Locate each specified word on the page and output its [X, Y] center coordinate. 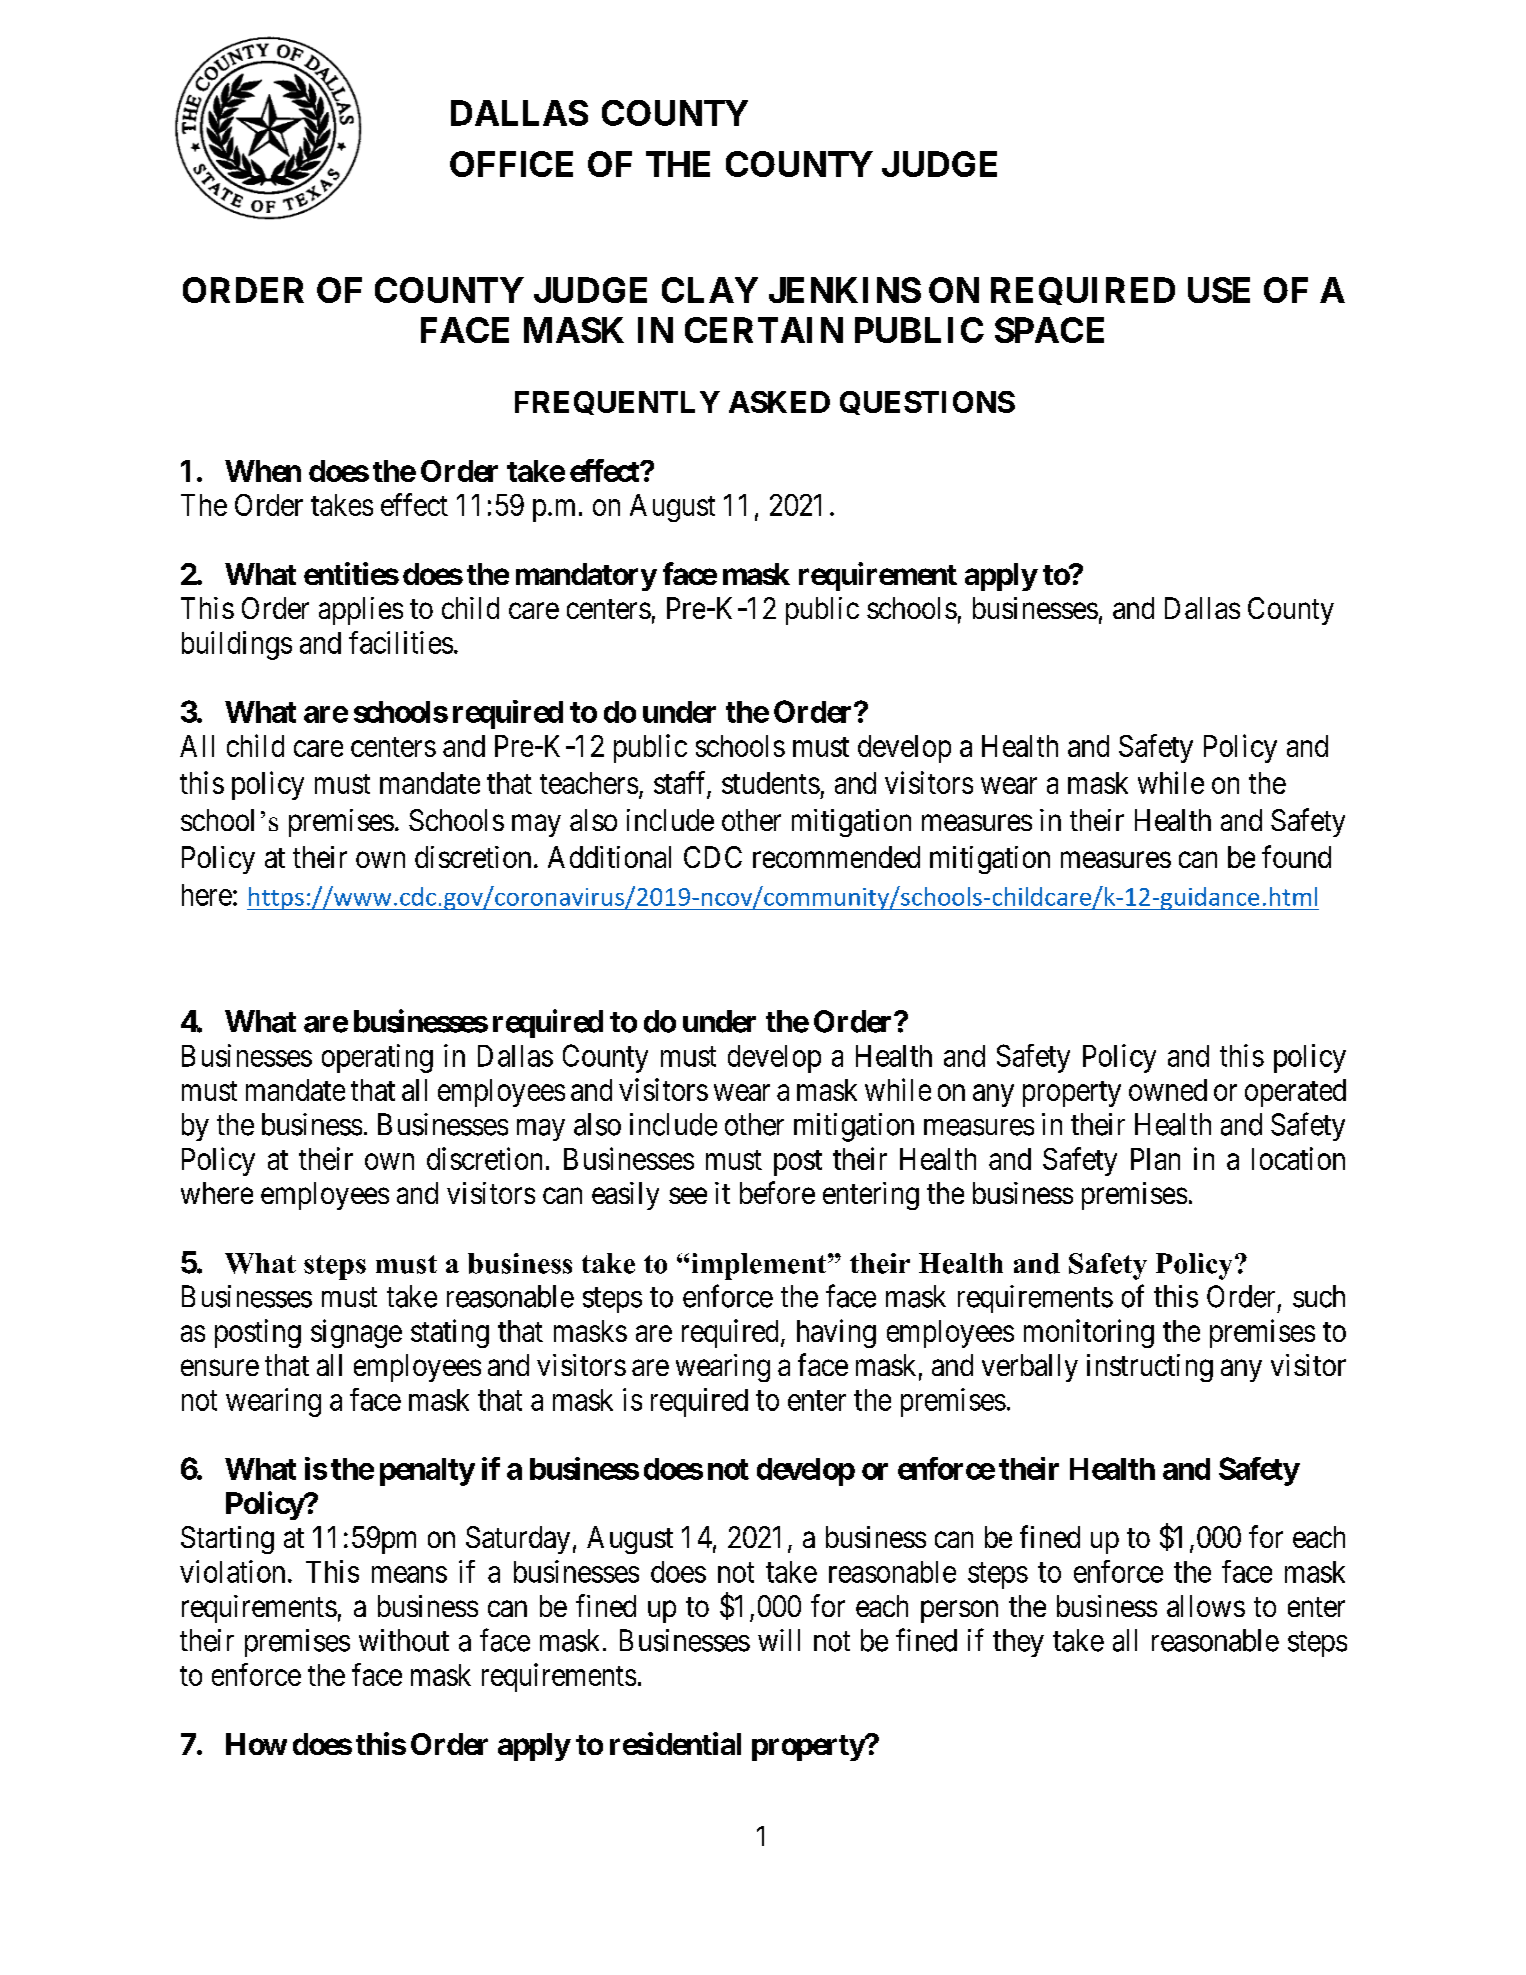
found [1296, 856]
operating [377, 1058]
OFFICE [511, 164]
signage [356, 1333]
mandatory [586, 577]
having [836, 1333]
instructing [1150, 1368]
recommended [836, 857]
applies [361, 611]
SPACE [1049, 330]
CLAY [710, 290]
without [404, 1640]
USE [1219, 290]
